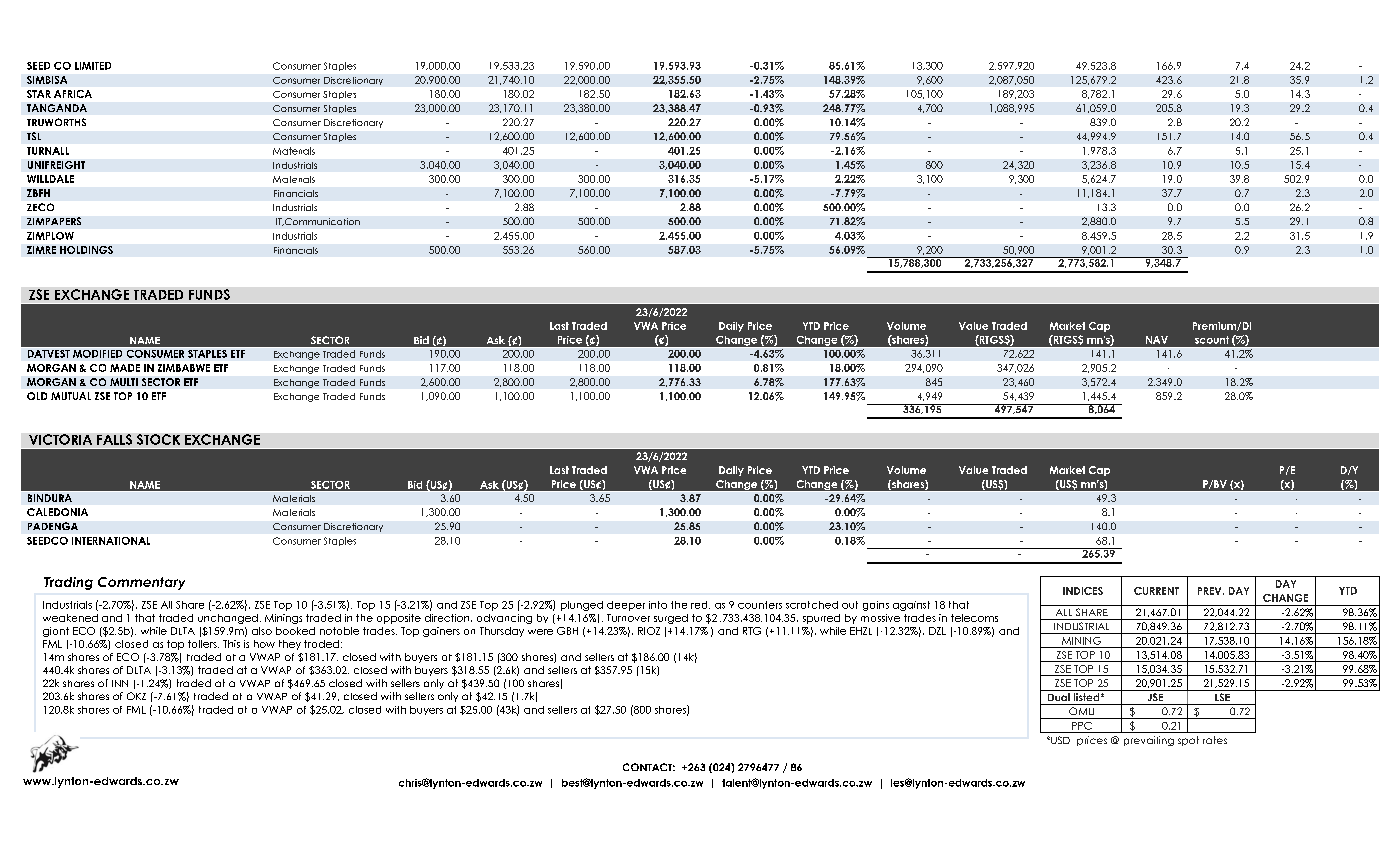 The height and width of the screenshot is (850, 1400). I want to click on INN, so click(120, 683).
